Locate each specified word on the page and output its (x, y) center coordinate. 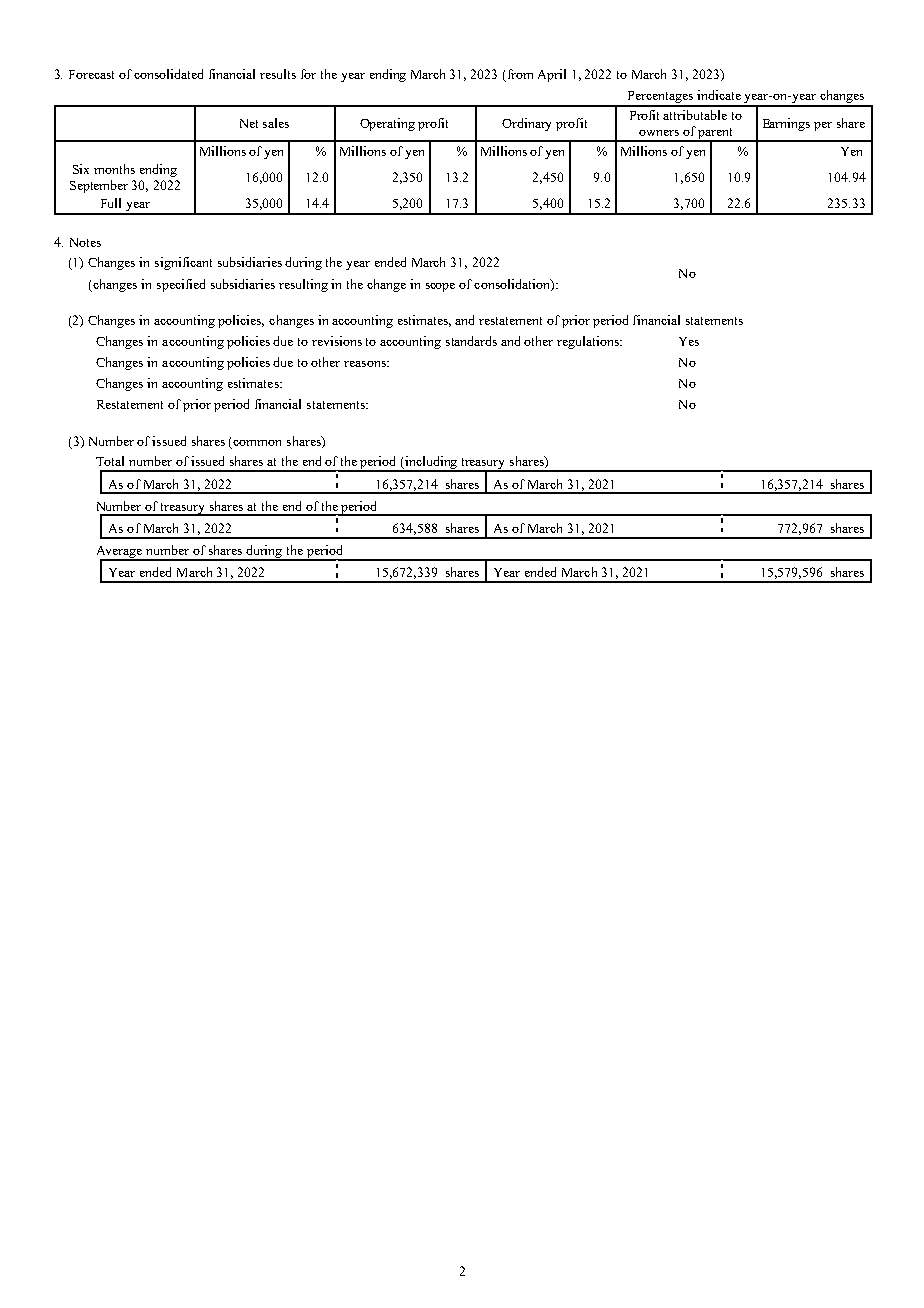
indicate (719, 95)
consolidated (168, 74)
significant (183, 263)
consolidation (513, 285)
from (520, 74)
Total (110, 461)
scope (440, 287)
